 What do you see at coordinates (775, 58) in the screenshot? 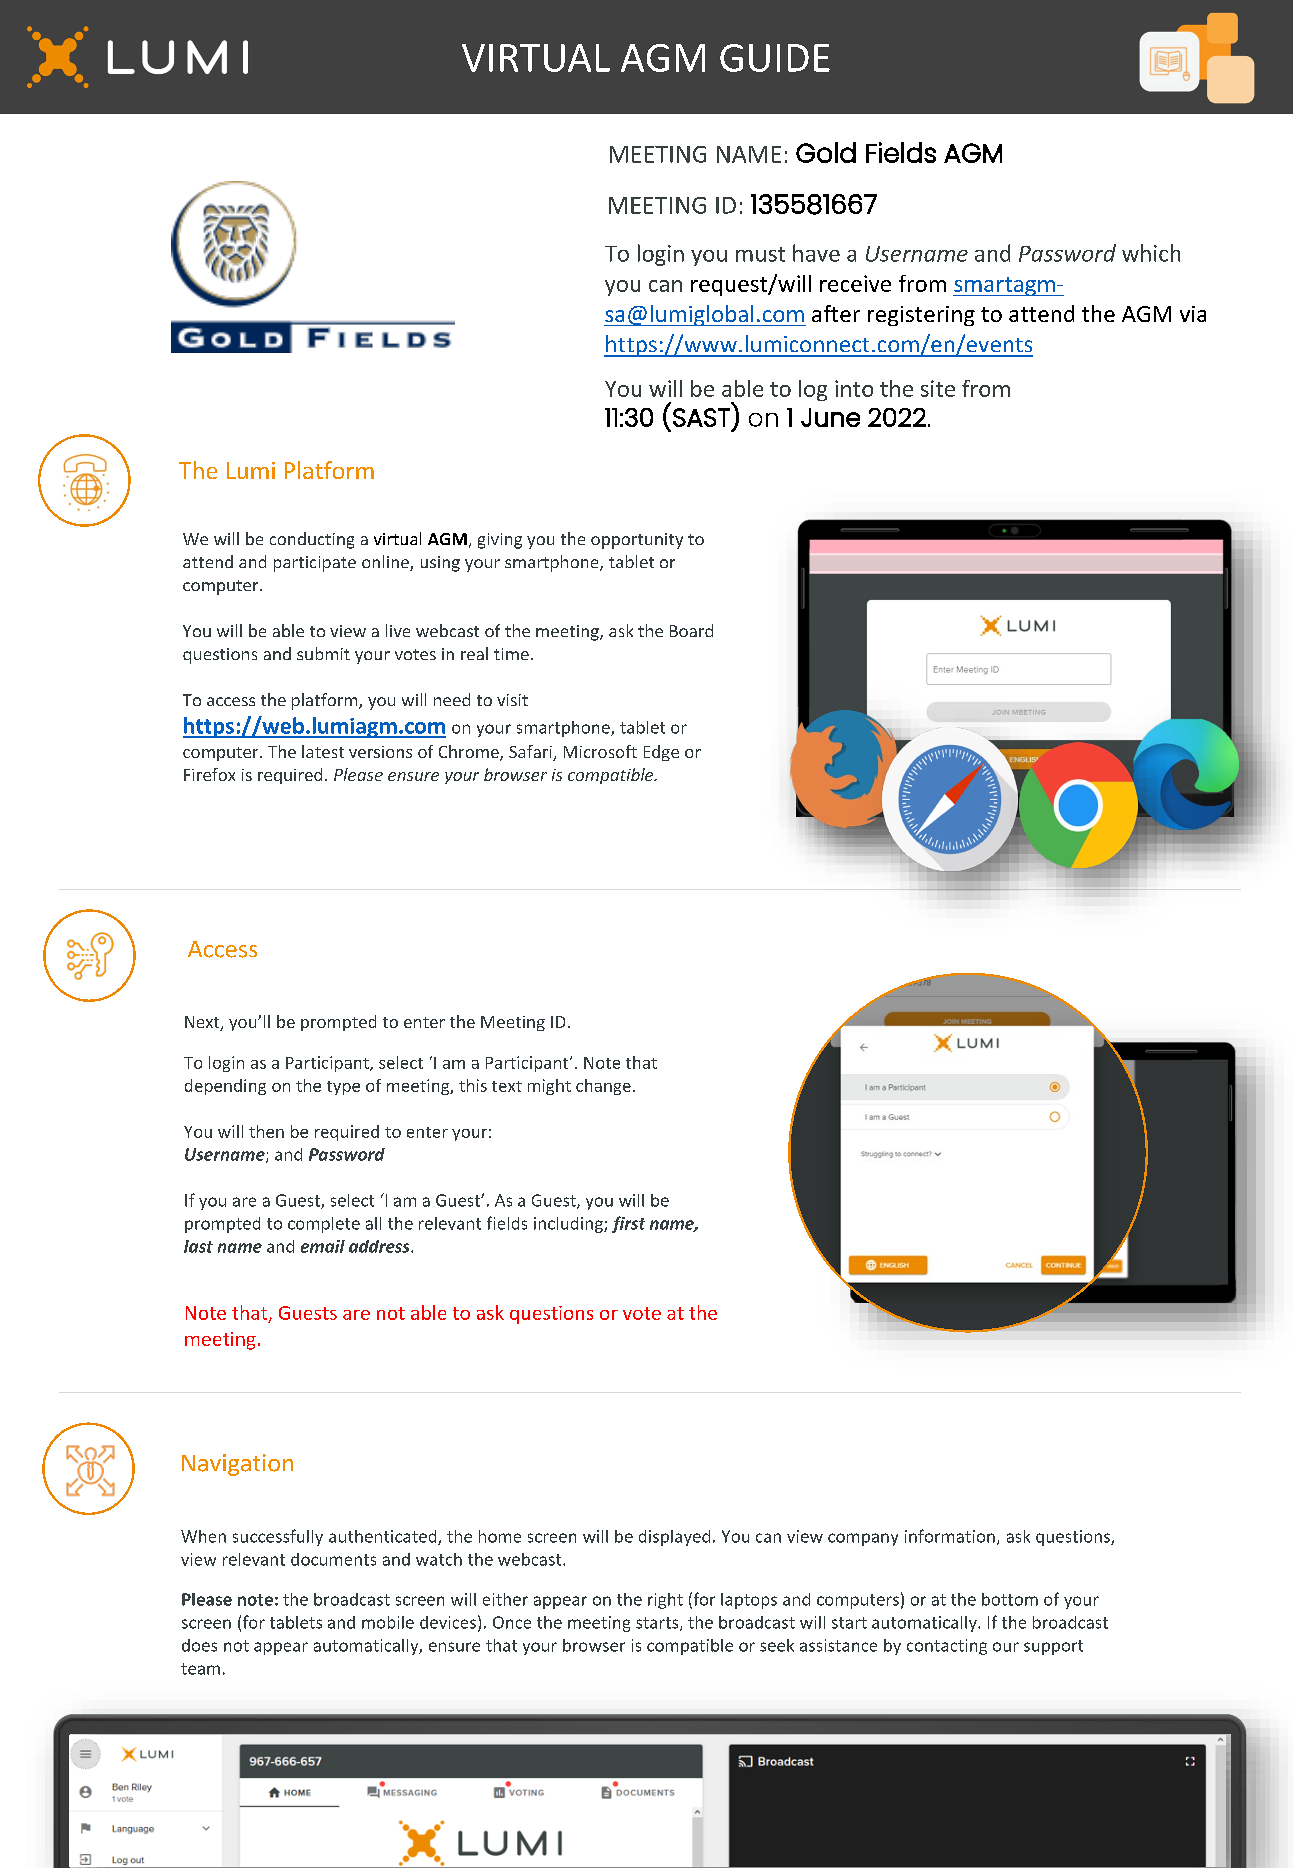
I see `GUIDE` at bounding box center [775, 58].
